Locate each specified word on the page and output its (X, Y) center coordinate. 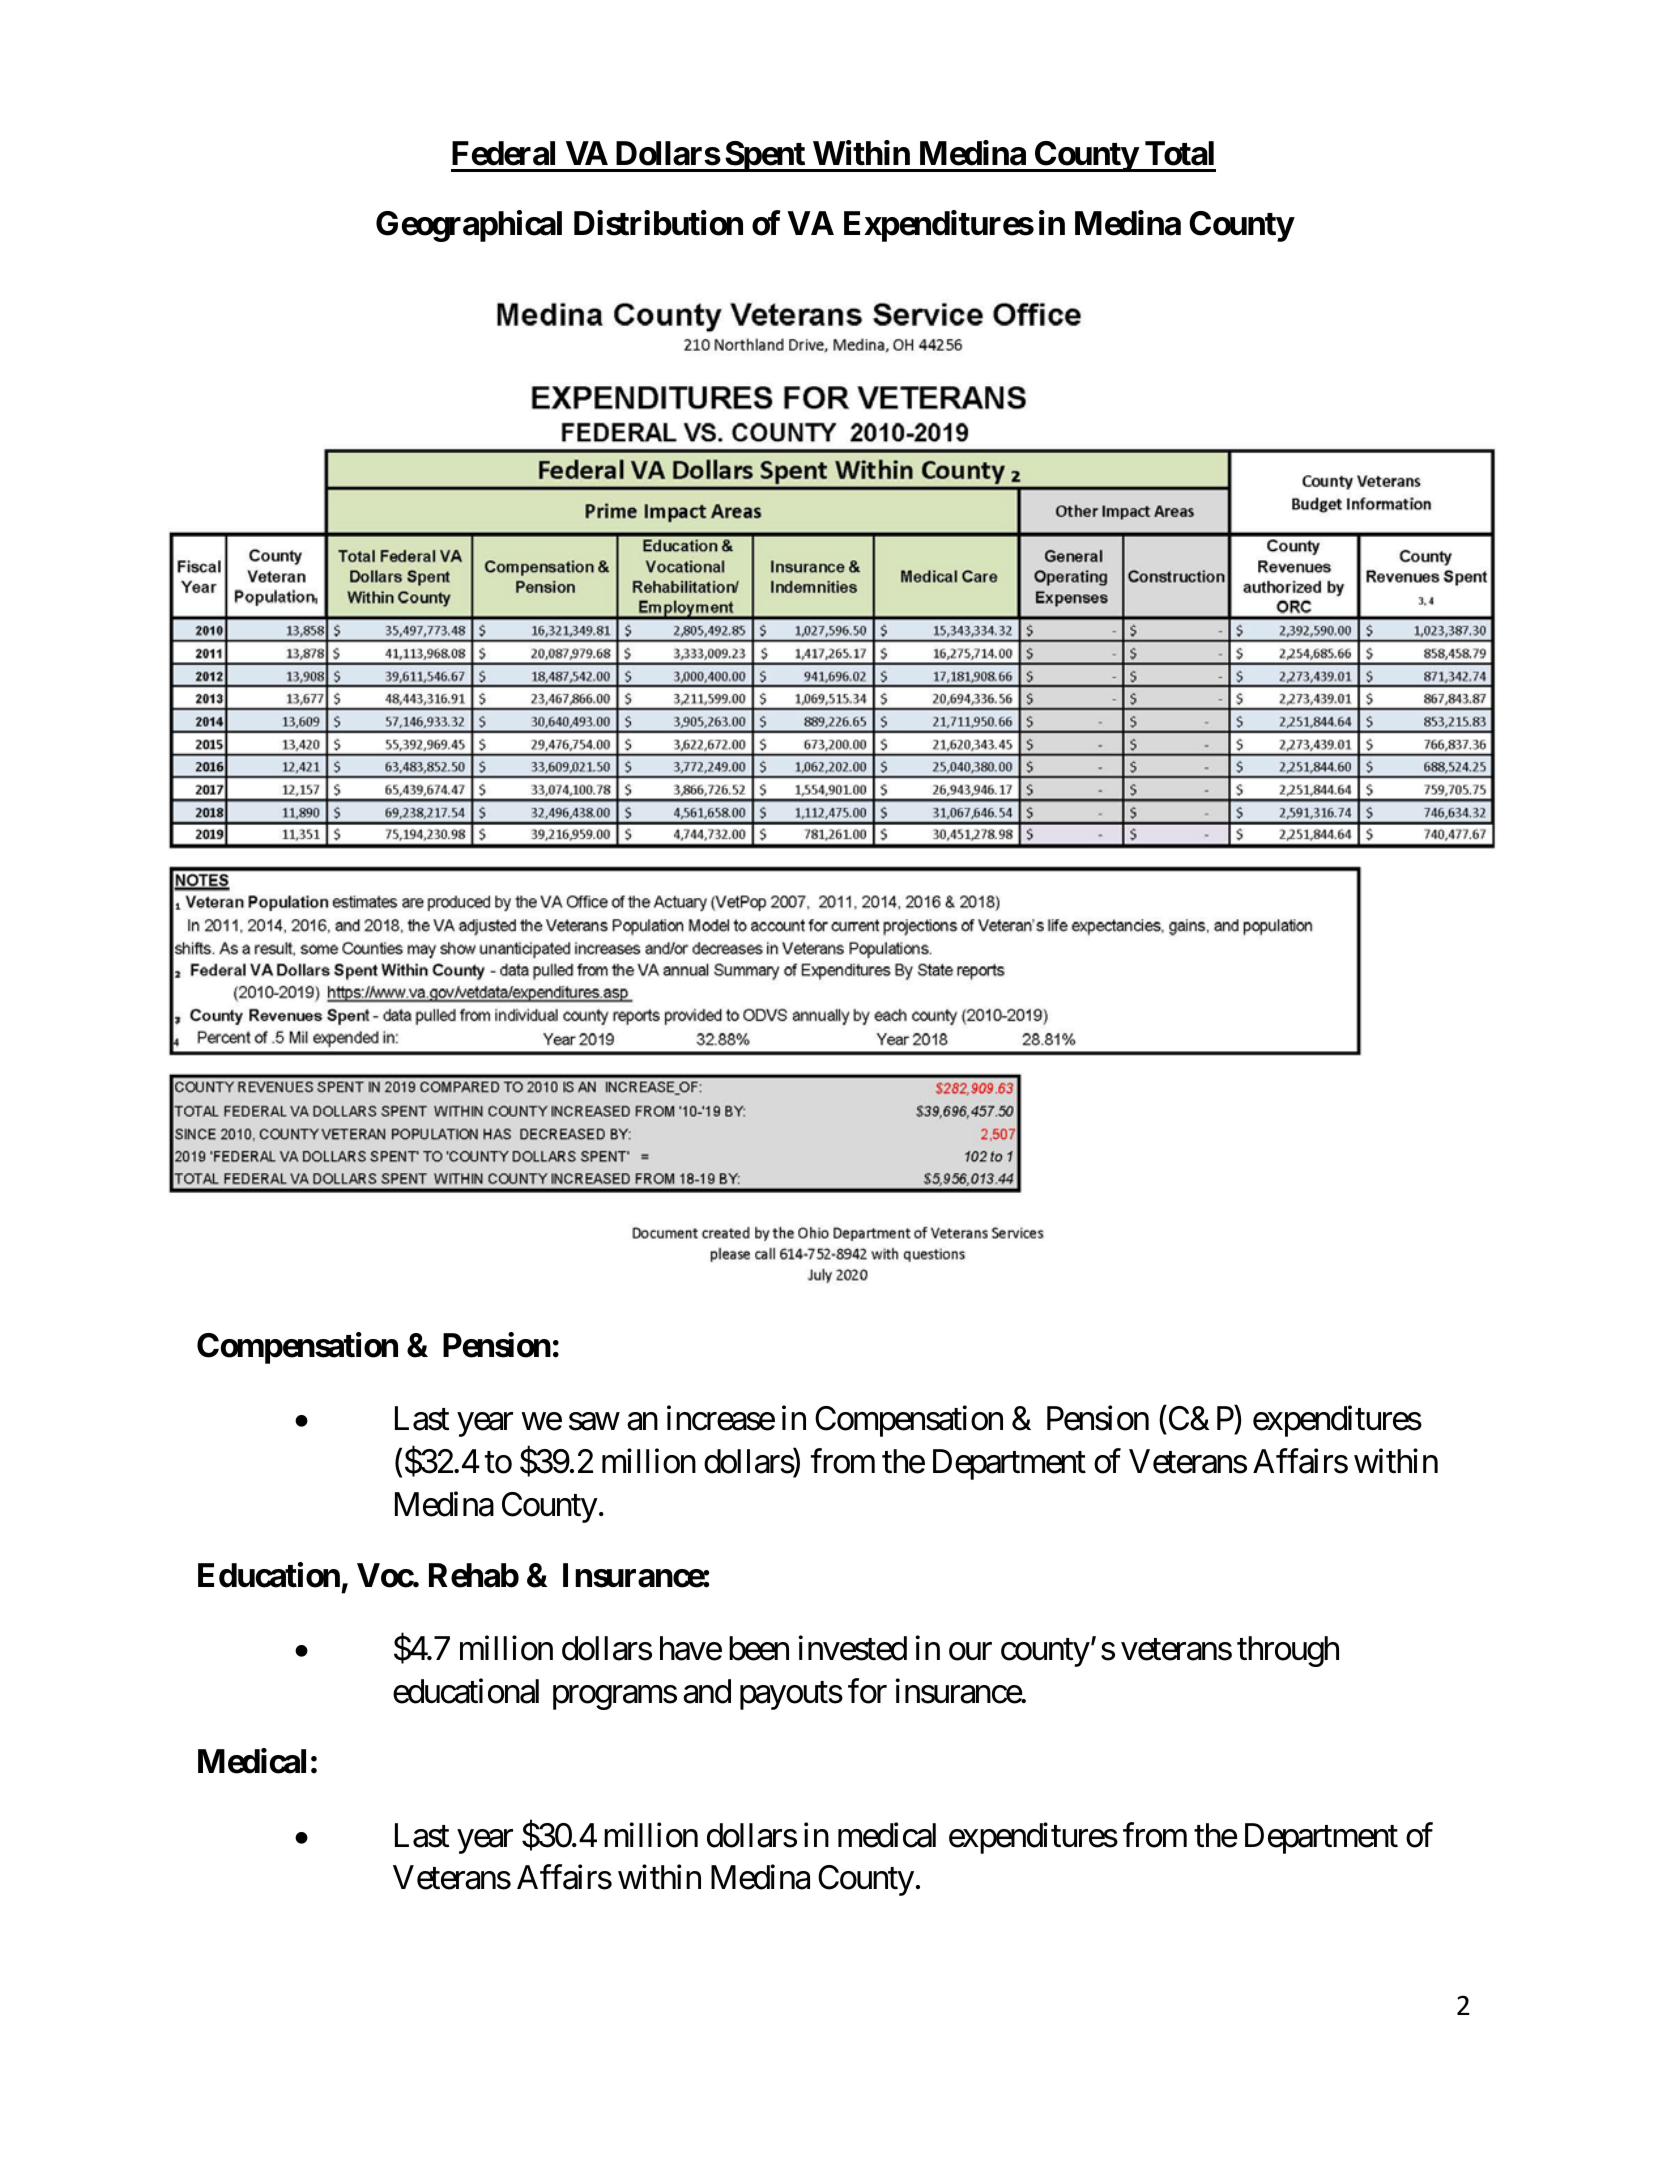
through (1288, 1651)
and (707, 1691)
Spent (765, 156)
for (867, 1691)
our (970, 1652)
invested (852, 1648)
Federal (503, 153)
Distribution (658, 223)
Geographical (469, 226)
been (759, 1648)
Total (1179, 153)
